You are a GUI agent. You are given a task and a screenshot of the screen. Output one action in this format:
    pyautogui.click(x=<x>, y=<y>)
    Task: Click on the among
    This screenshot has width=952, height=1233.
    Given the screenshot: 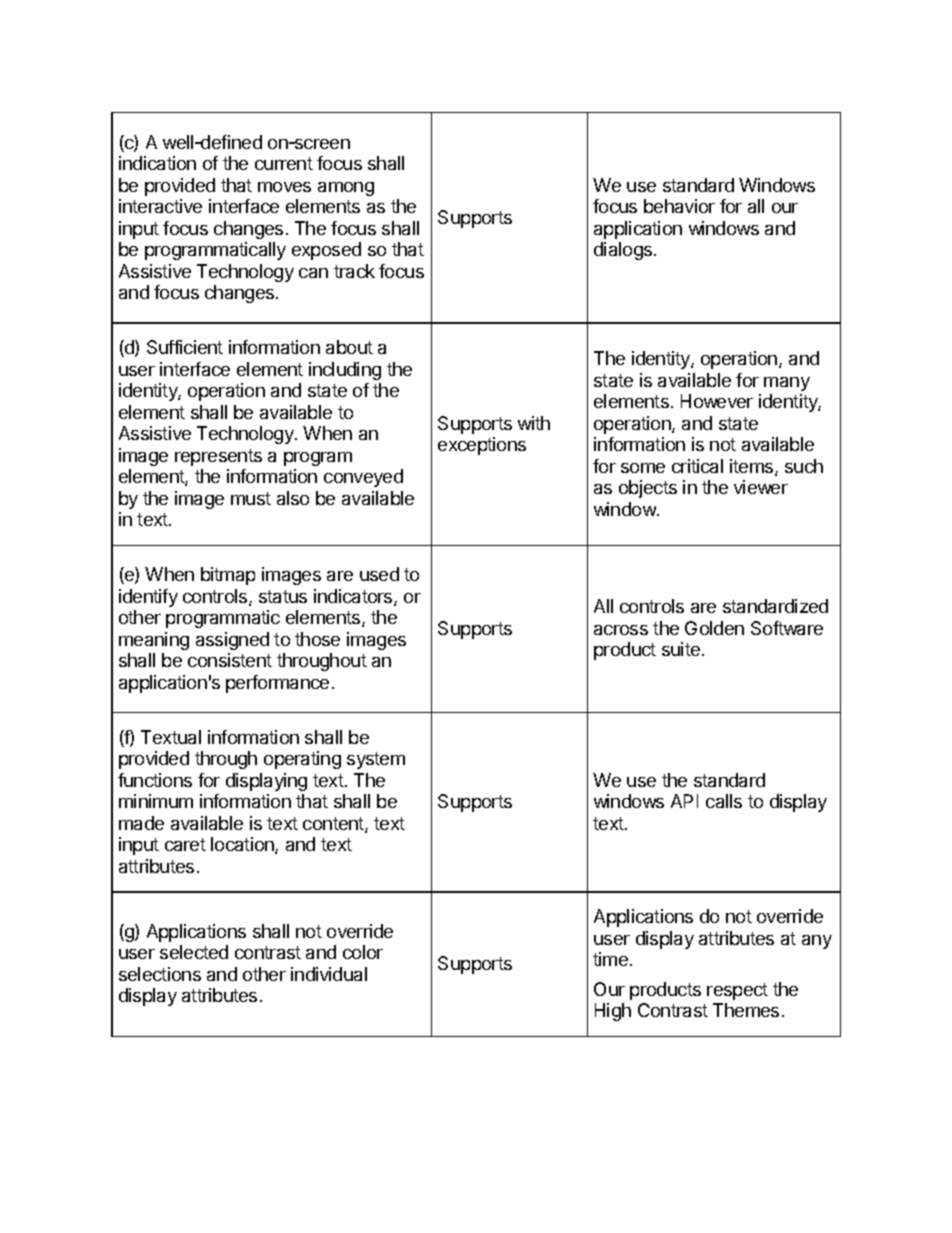 What is the action you would take?
    pyautogui.click(x=346, y=189)
